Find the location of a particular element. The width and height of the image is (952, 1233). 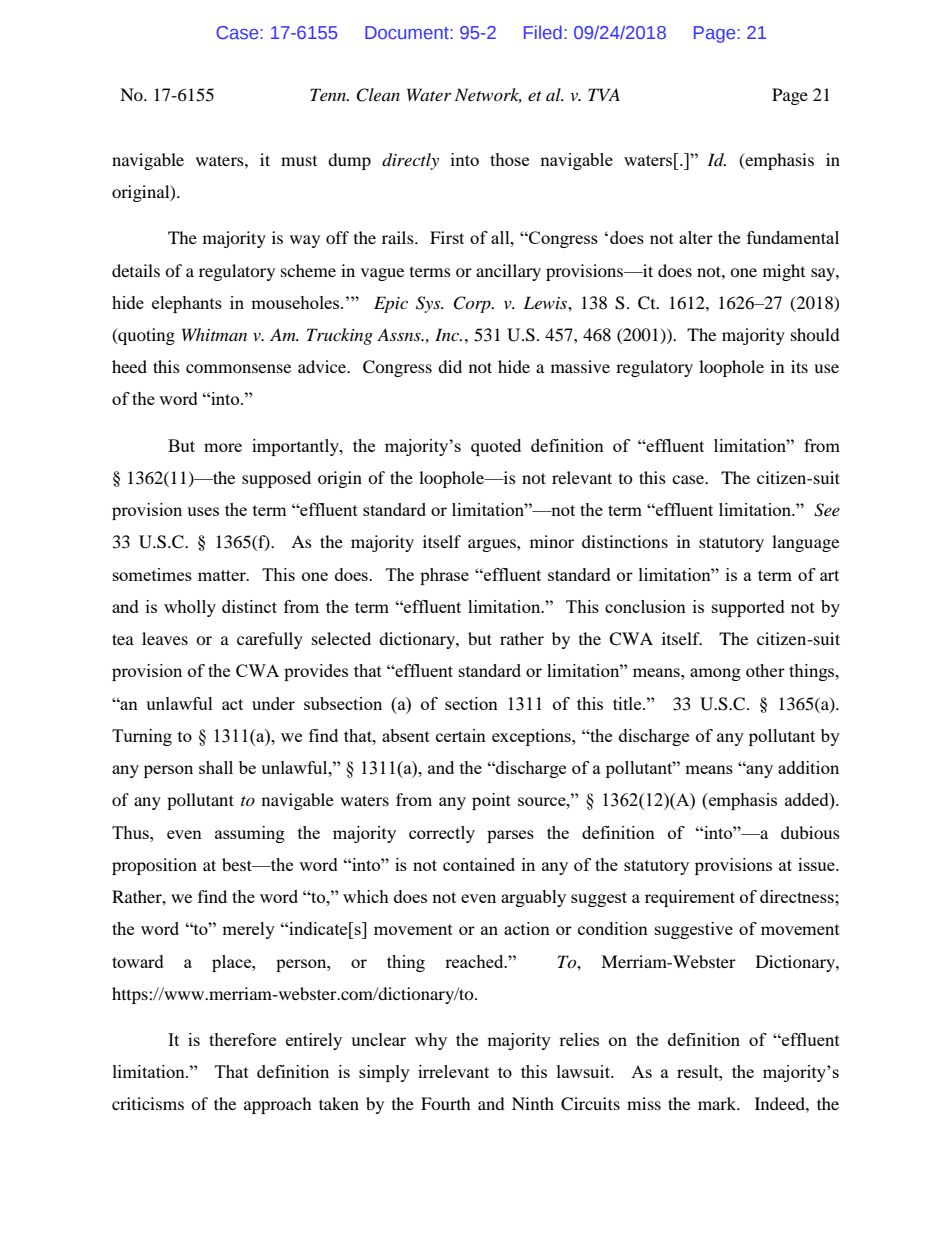

commonsense is located at coordinates (238, 368).
